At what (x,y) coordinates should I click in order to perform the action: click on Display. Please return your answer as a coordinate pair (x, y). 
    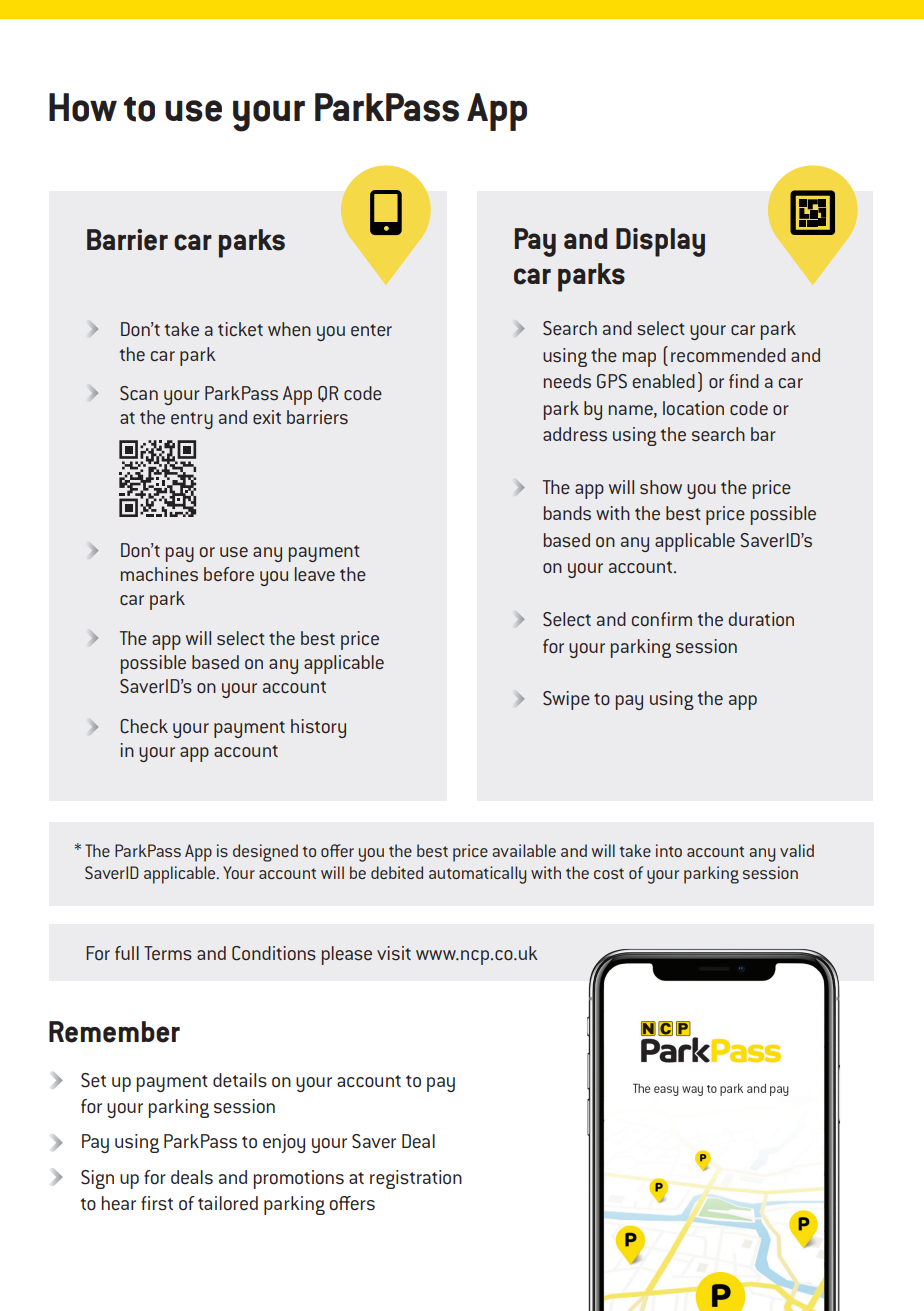
    Looking at the image, I should click on (660, 242).
